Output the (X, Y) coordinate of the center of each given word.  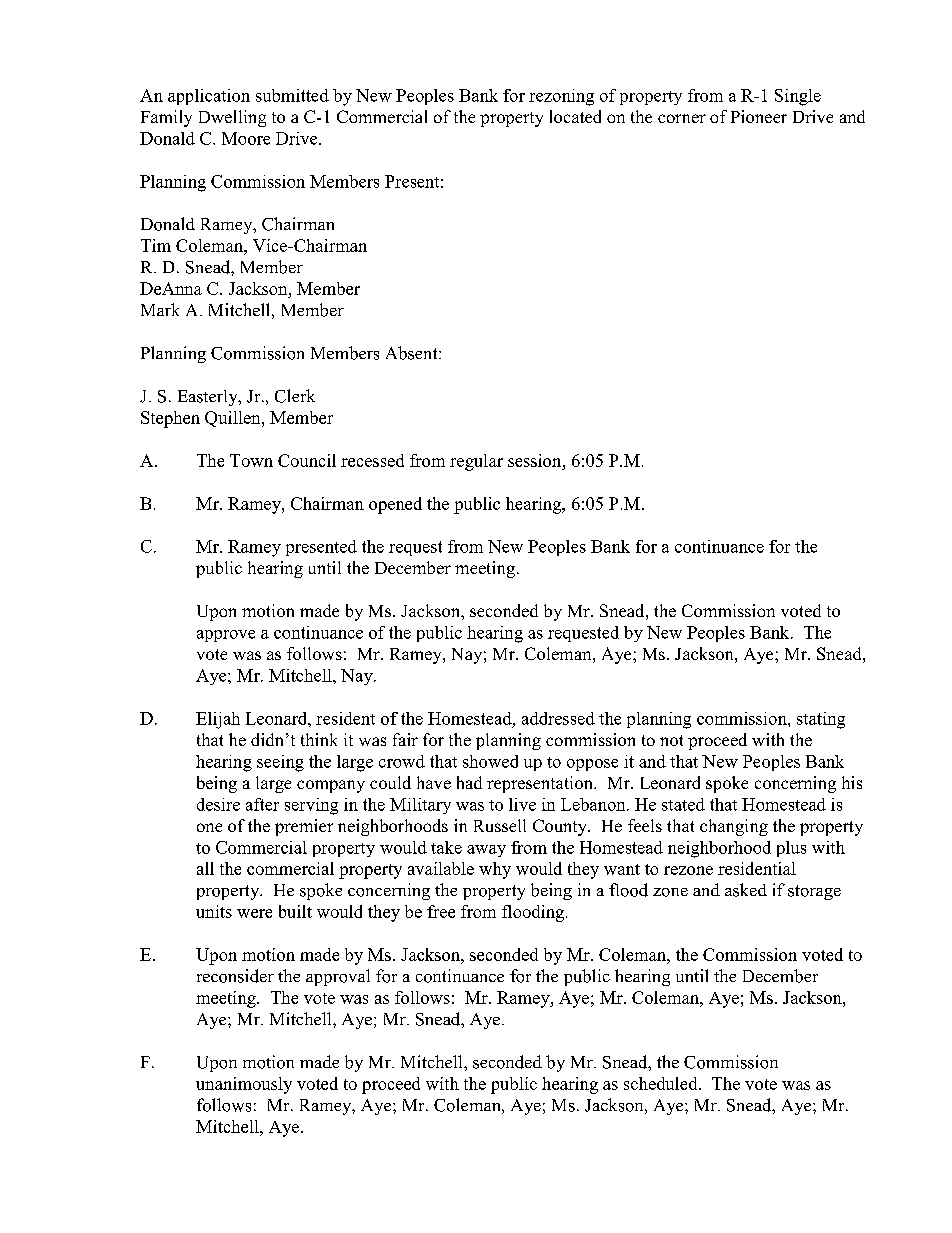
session (536, 460)
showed (490, 761)
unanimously (244, 1085)
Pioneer (759, 116)
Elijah (218, 720)
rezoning (561, 97)
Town (251, 460)
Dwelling (232, 118)
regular (476, 462)
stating (821, 720)
